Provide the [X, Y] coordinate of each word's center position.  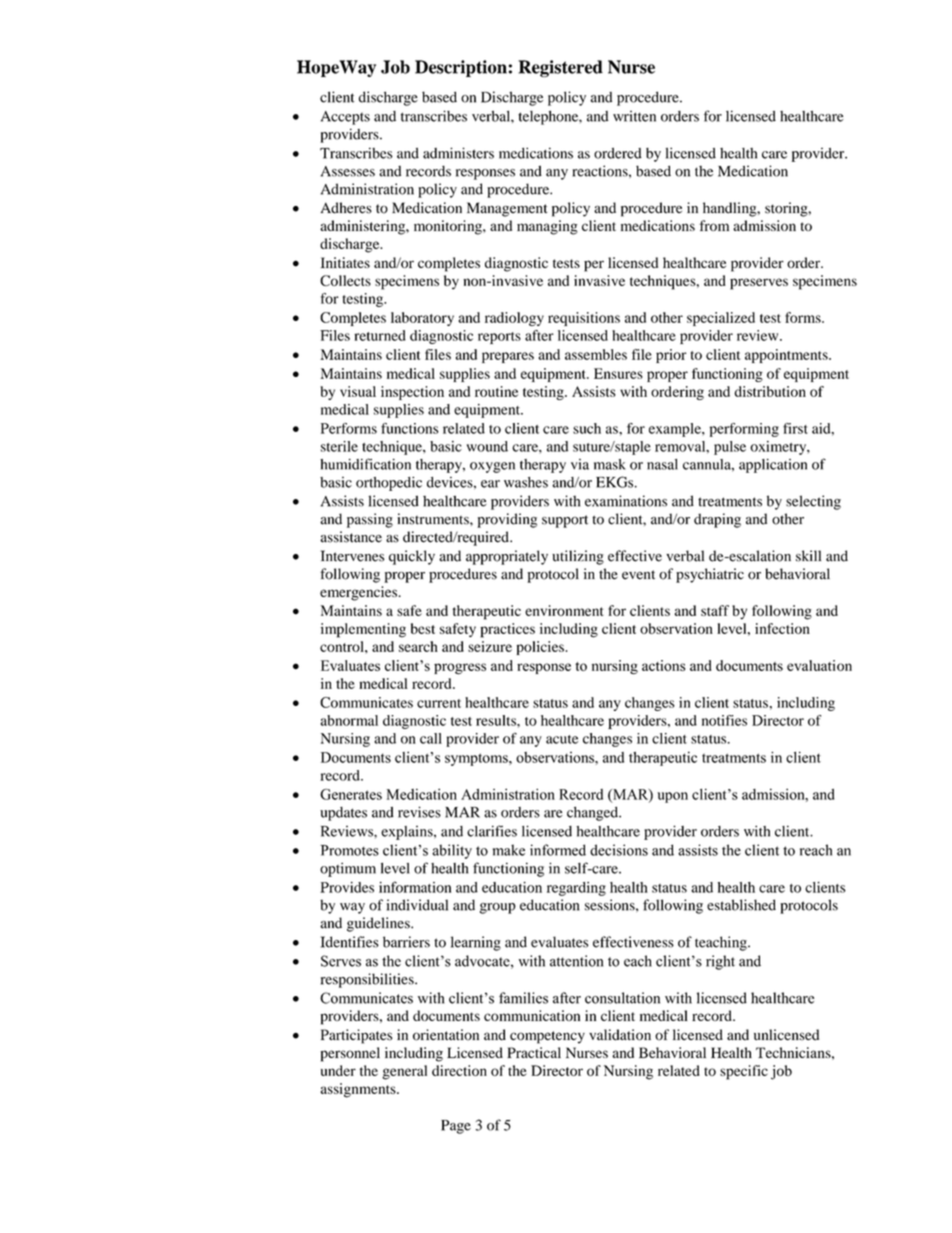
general [404, 1072]
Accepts [345, 118]
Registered [560, 68]
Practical [534, 1052]
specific [744, 1072]
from [714, 225]
